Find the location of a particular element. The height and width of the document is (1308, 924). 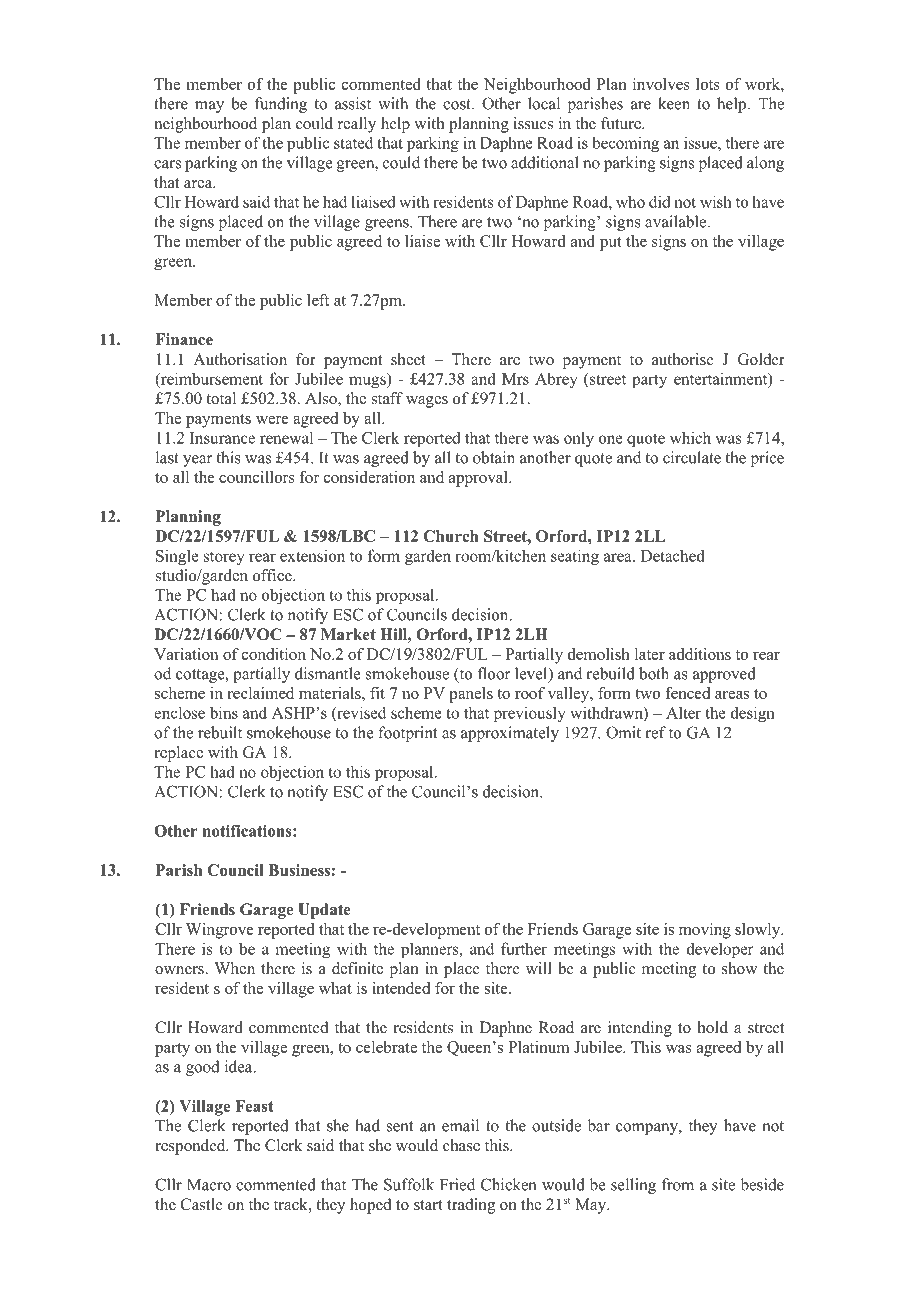

Detached is located at coordinates (673, 555).
